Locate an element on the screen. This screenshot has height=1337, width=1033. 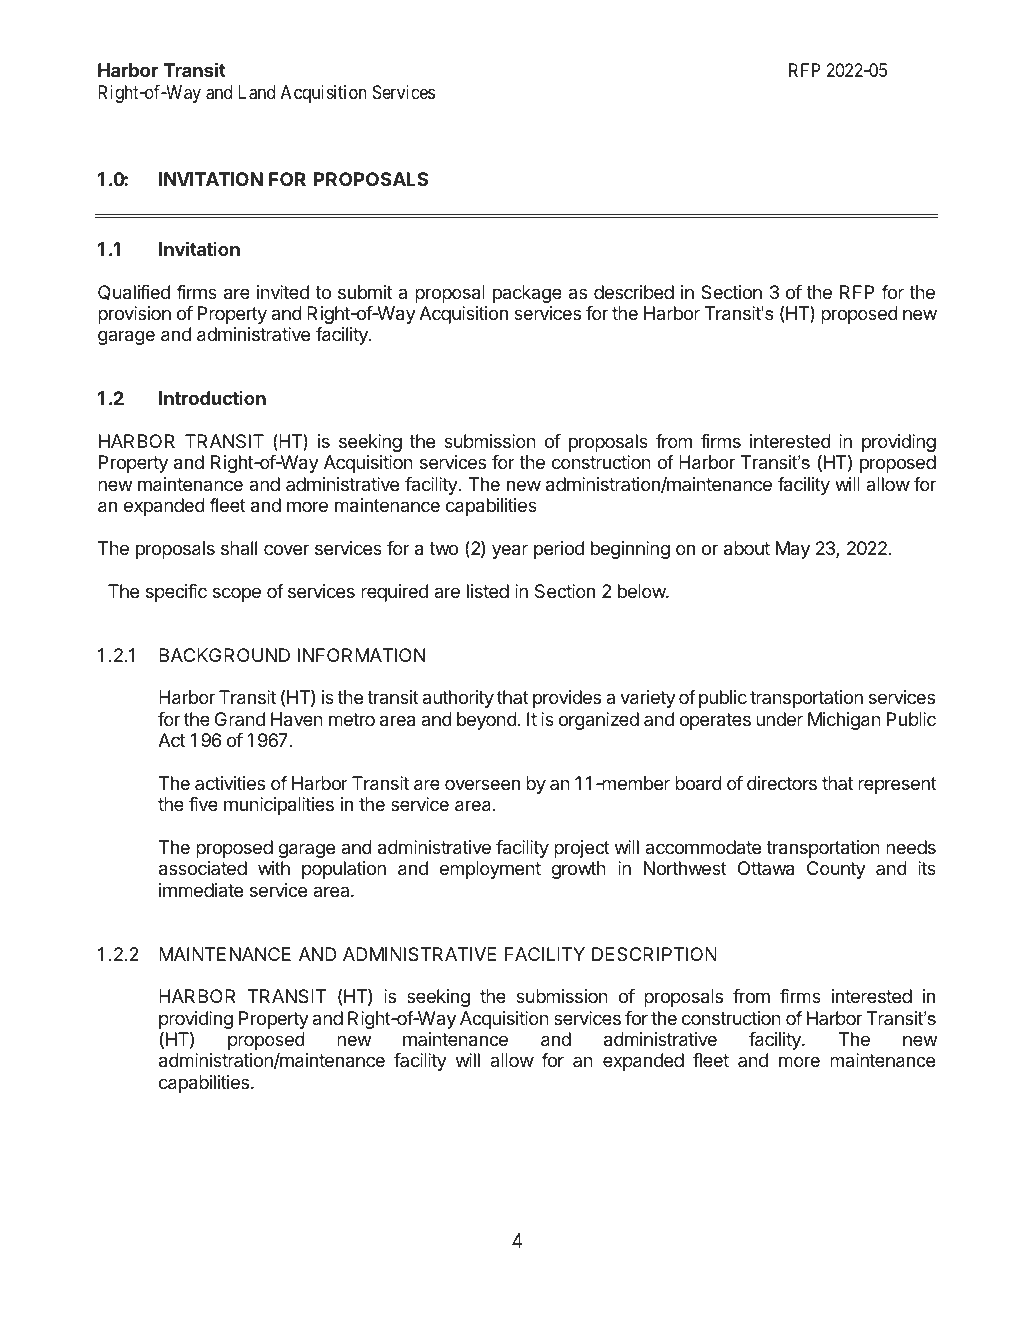
Introduction is located at coordinates (212, 398).
